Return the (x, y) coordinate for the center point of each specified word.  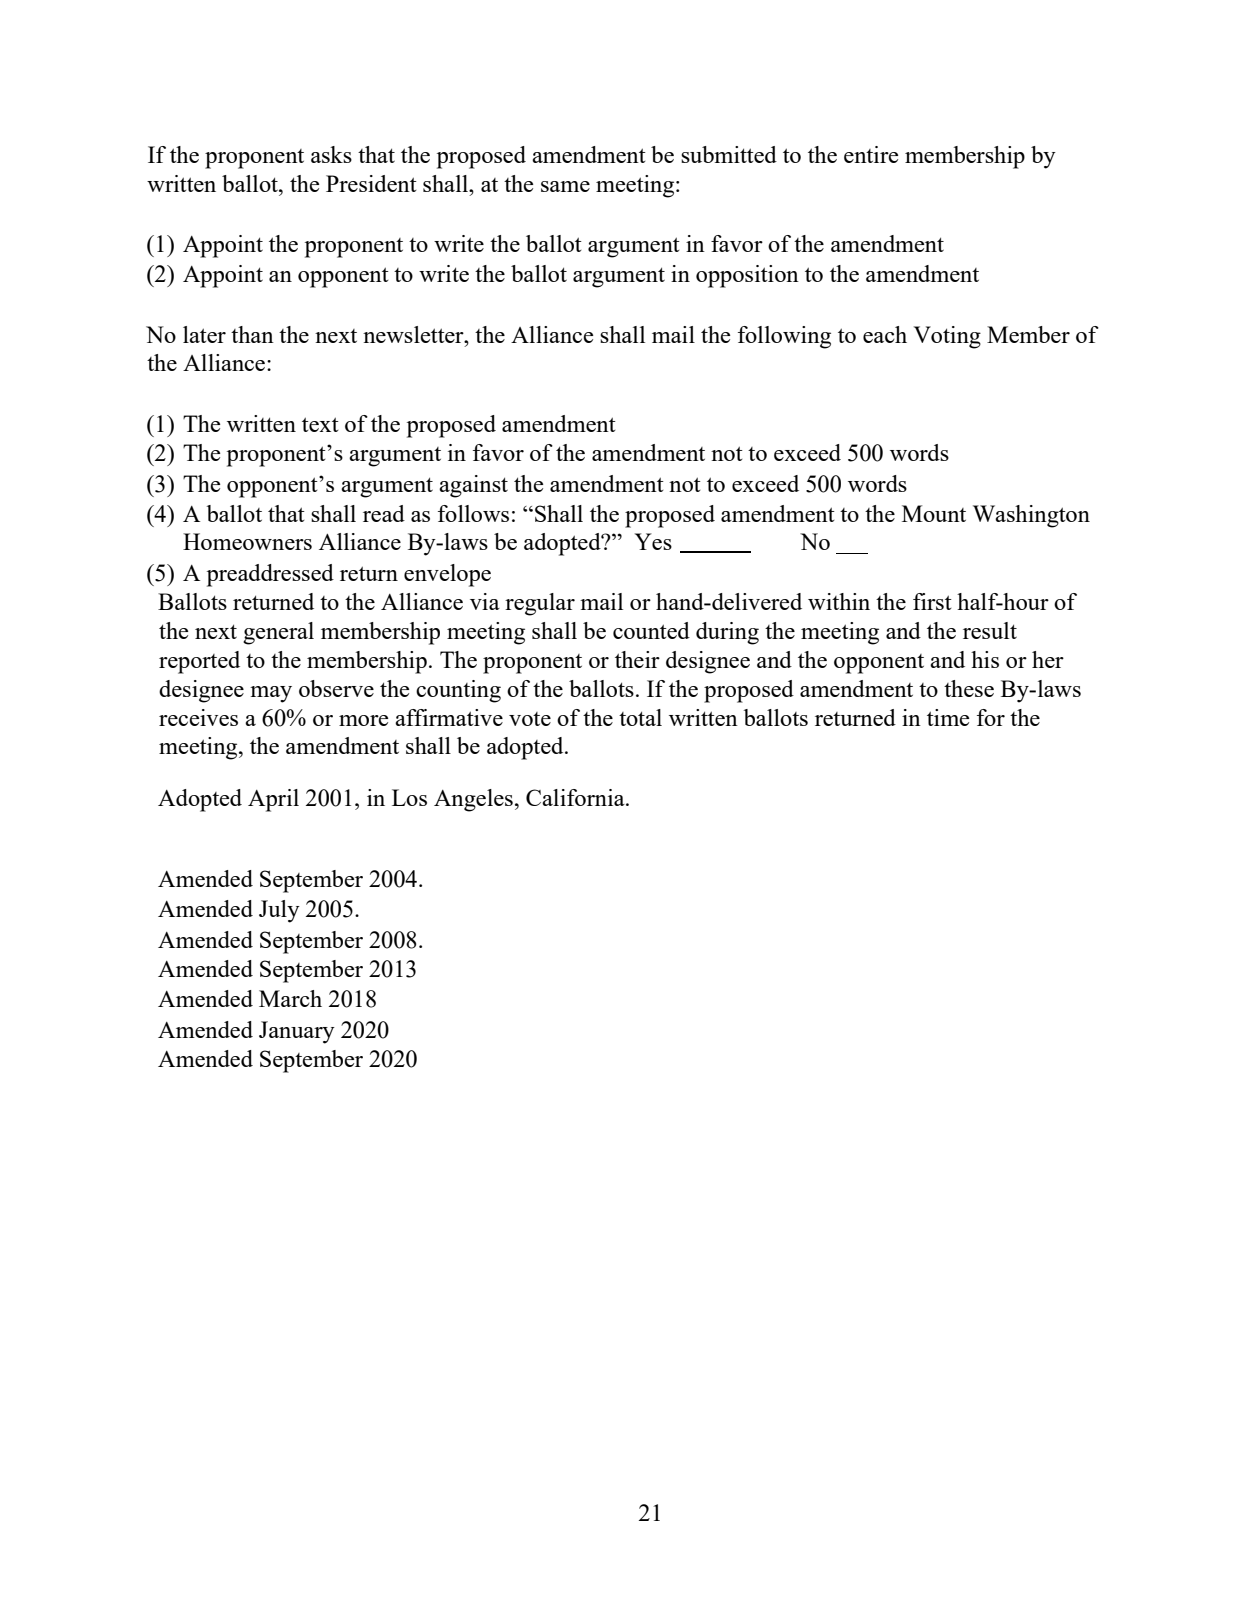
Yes (653, 541)
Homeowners (247, 541)
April (273, 800)
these (969, 688)
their (637, 659)
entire (871, 154)
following (784, 337)
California (576, 797)
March (290, 998)
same (565, 186)
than (252, 334)
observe (336, 688)
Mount (934, 513)
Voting (947, 337)
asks (331, 154)
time (948, 717)
